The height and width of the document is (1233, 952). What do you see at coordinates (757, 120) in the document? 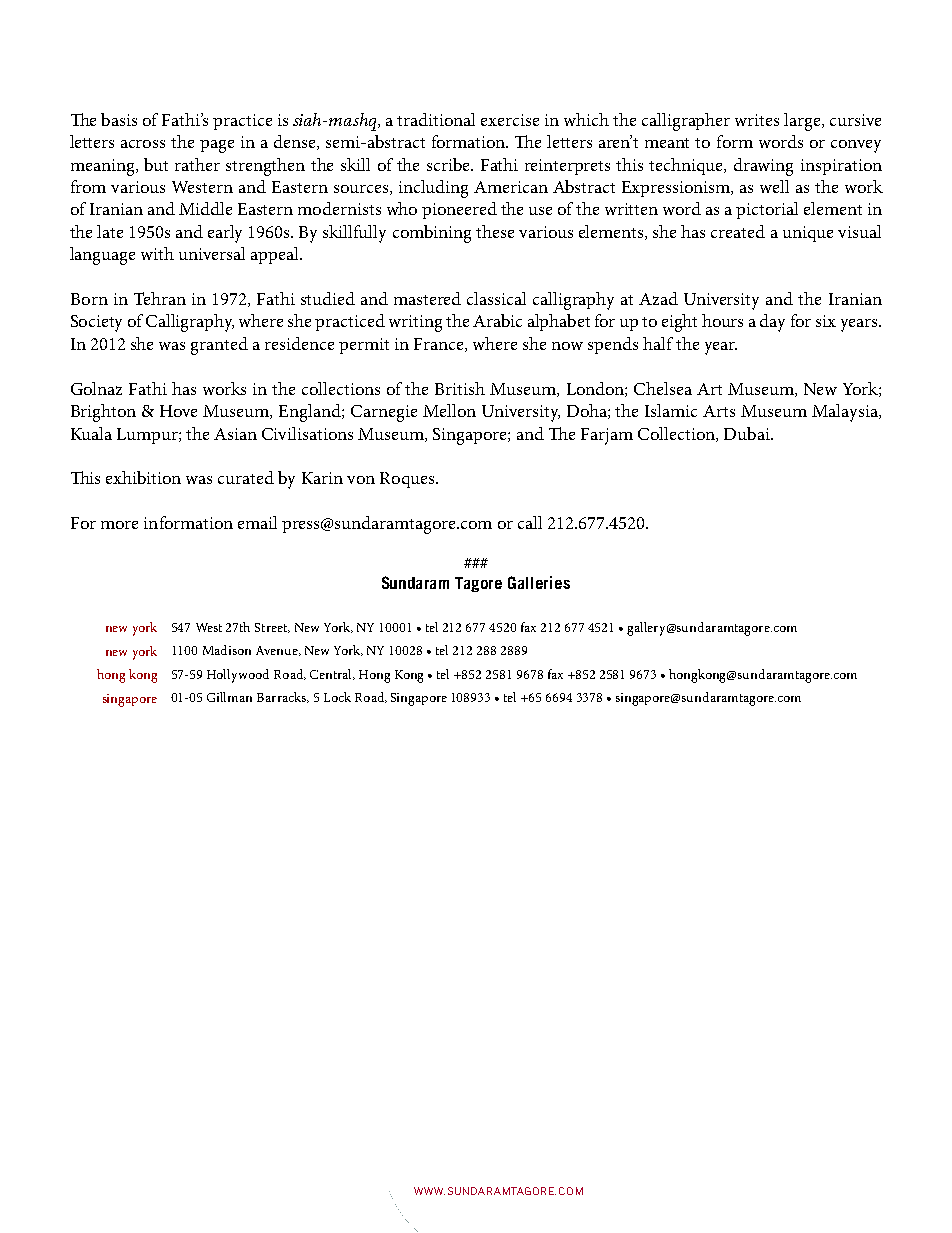
I see `writes` at bounding box center [757, 120].
